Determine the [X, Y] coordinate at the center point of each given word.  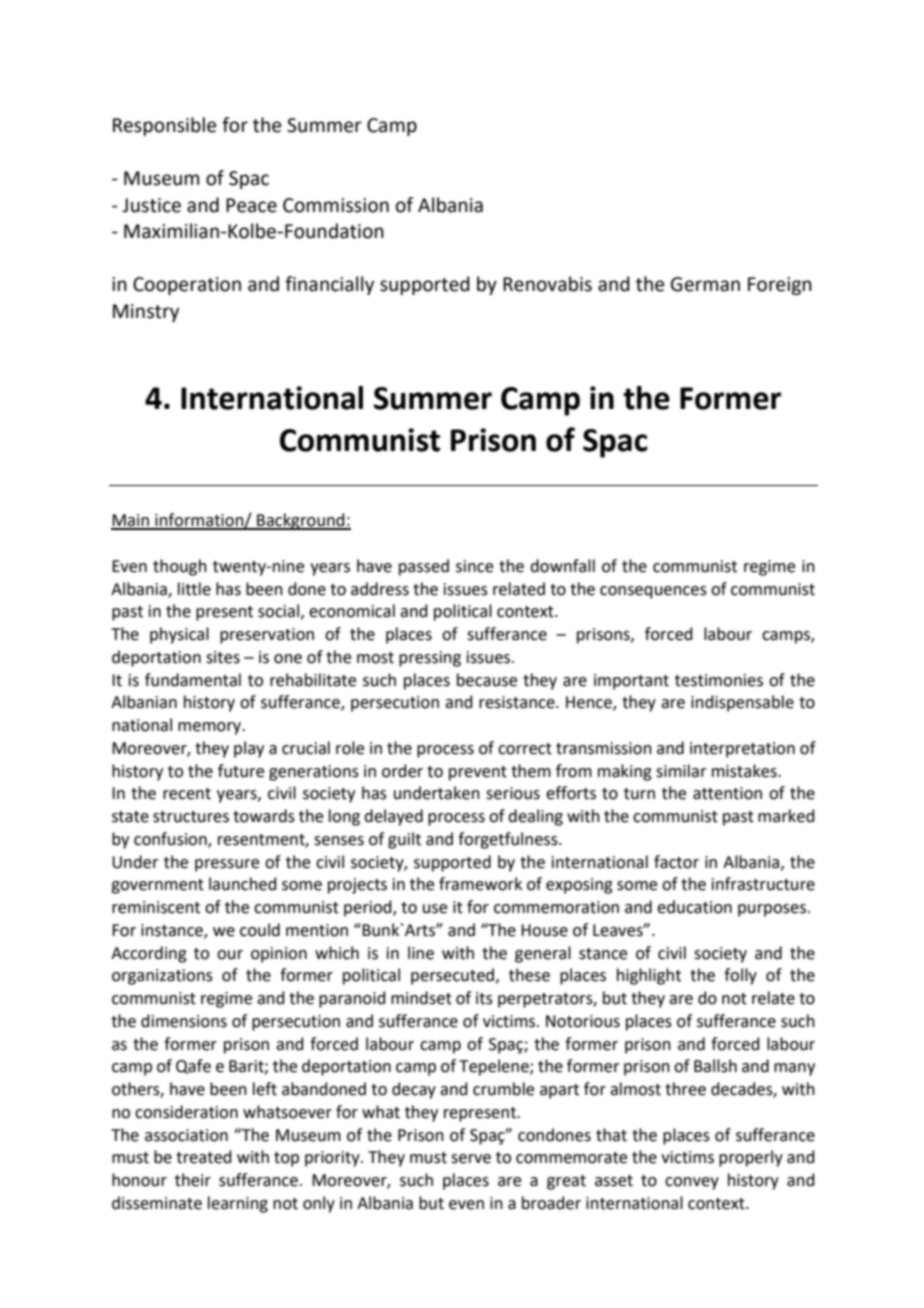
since [474, 566]
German [705, 284]
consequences [653, 592]
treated [204, 1157]
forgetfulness [509, 840]
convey [692, 1183]
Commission [336, 205]
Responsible [164, 126]
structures [191, 817]
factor [676, 862]
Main [131, 521]
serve [471, 1159]
